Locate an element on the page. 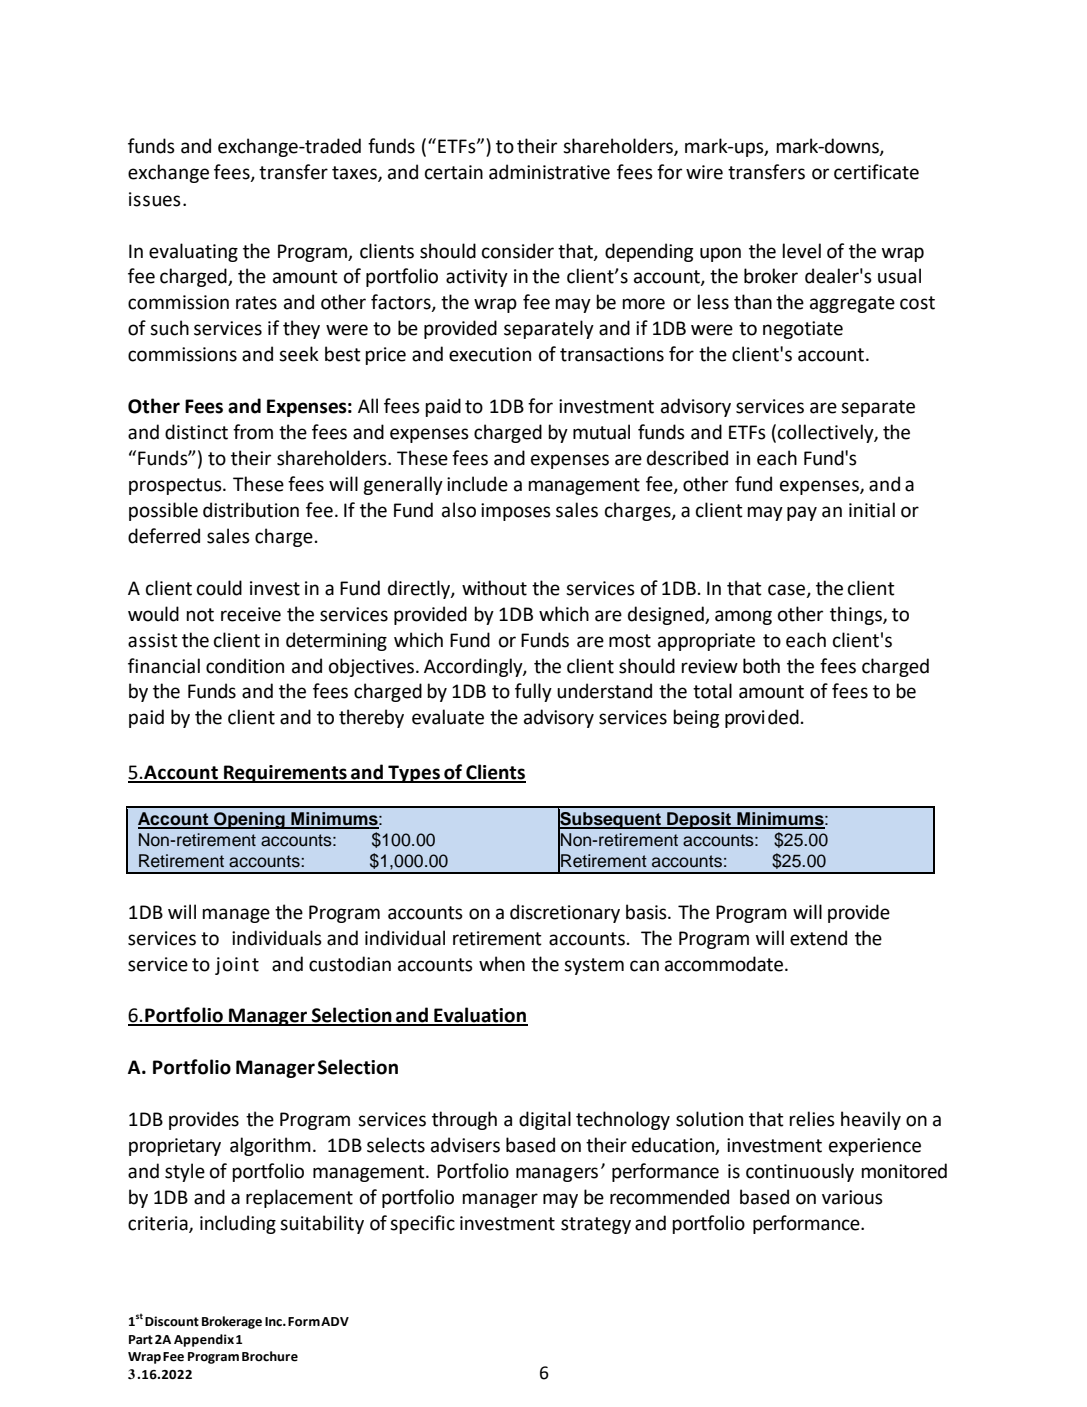 Image resolution: width=1087 pixels, height=1407 pixels. Part is located at coordinates (141, 1340).
